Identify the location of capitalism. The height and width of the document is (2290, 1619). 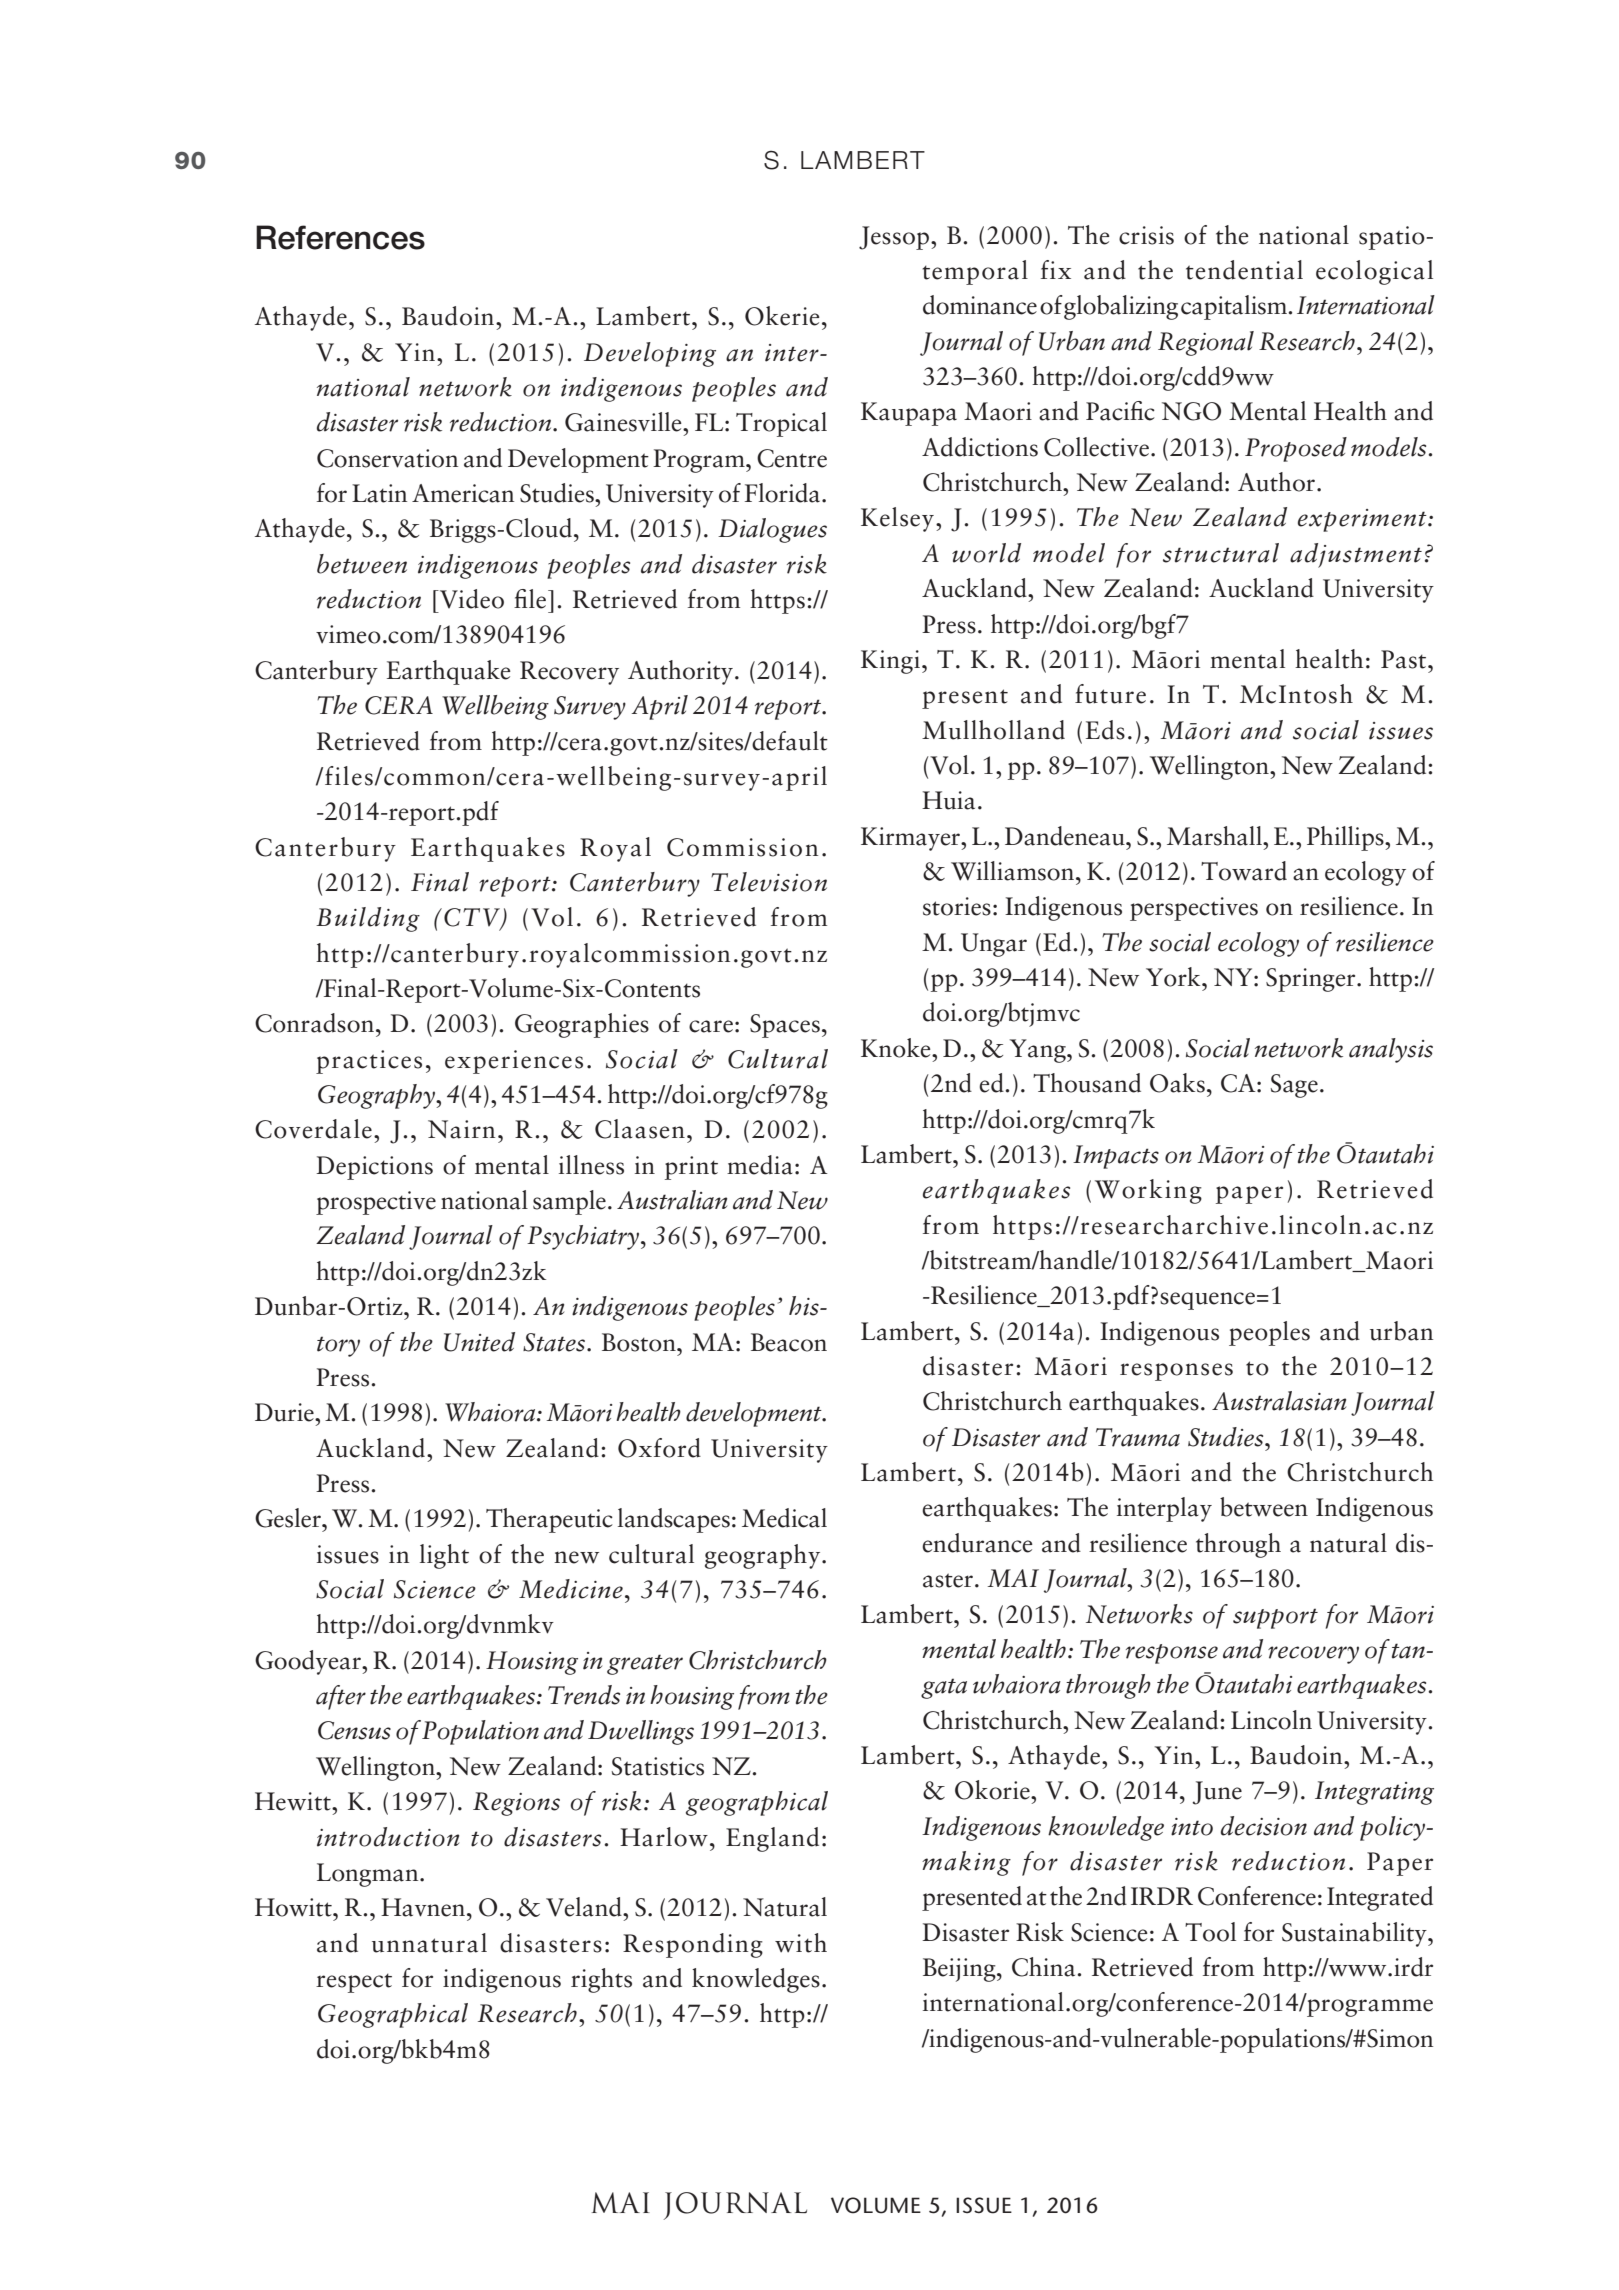
(1235, 307).
